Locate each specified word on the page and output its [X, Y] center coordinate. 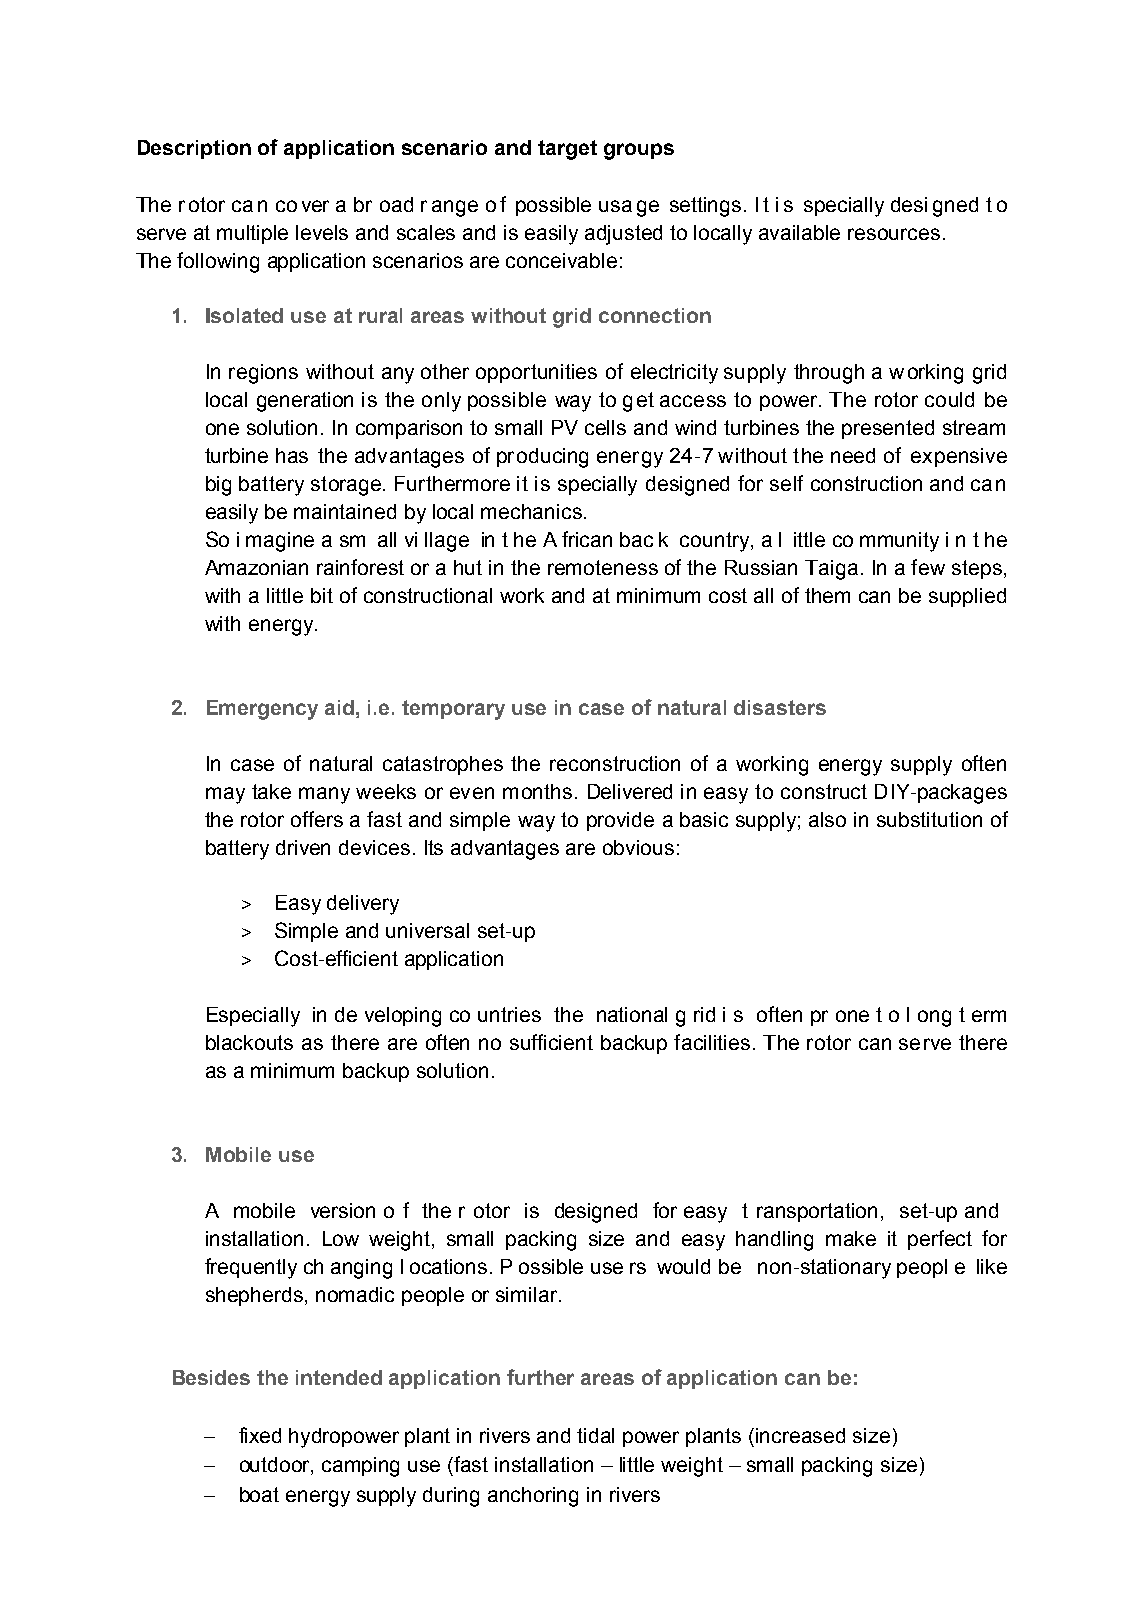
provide [620, 821]
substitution [929, 819]
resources [894, 234]
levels [322, 232]
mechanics [531, 511]
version [343, 1210]
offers [317, 819]
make [851, 1238]
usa [615, 206]
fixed [260, 1435]
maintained [345, 511]
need [853, 455]
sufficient [551, 1042]
